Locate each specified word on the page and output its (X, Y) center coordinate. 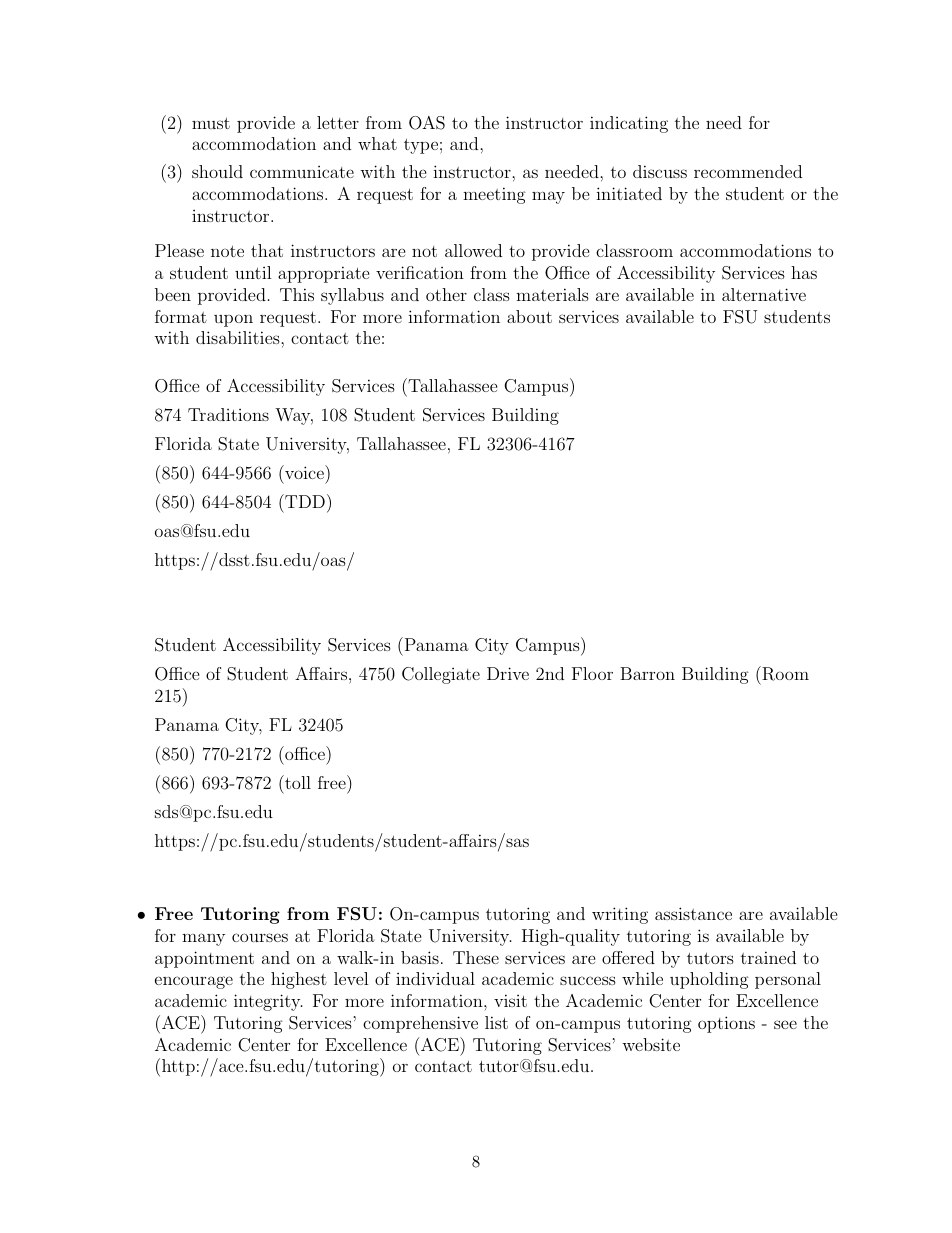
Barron (647, 673)
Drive (508, 673)
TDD (304, 501)
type (421, 146)
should (217, 171)
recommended (748, 171)
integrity (268, 1002)
